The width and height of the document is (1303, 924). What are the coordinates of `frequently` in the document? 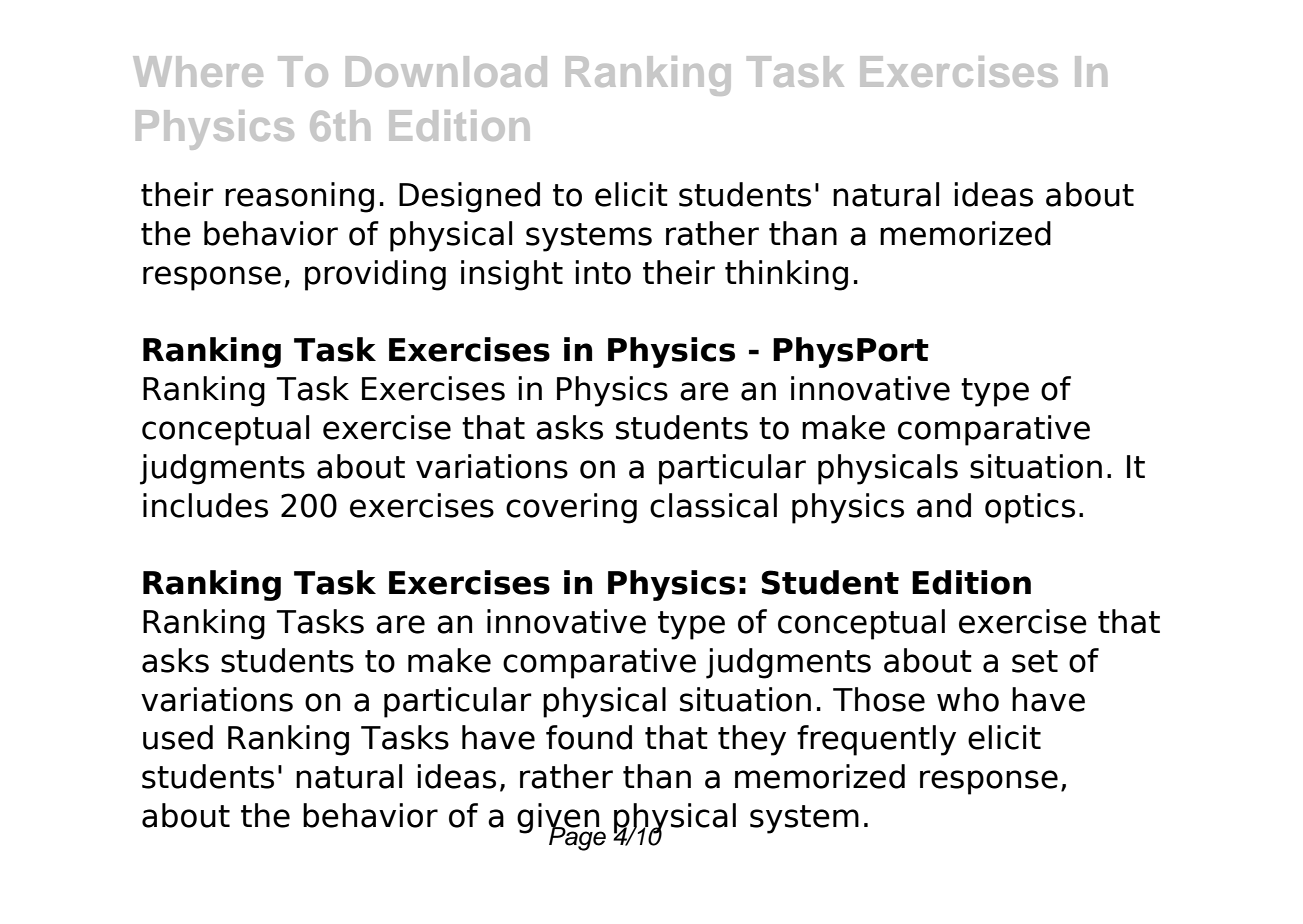 It's located at (876, 740).
